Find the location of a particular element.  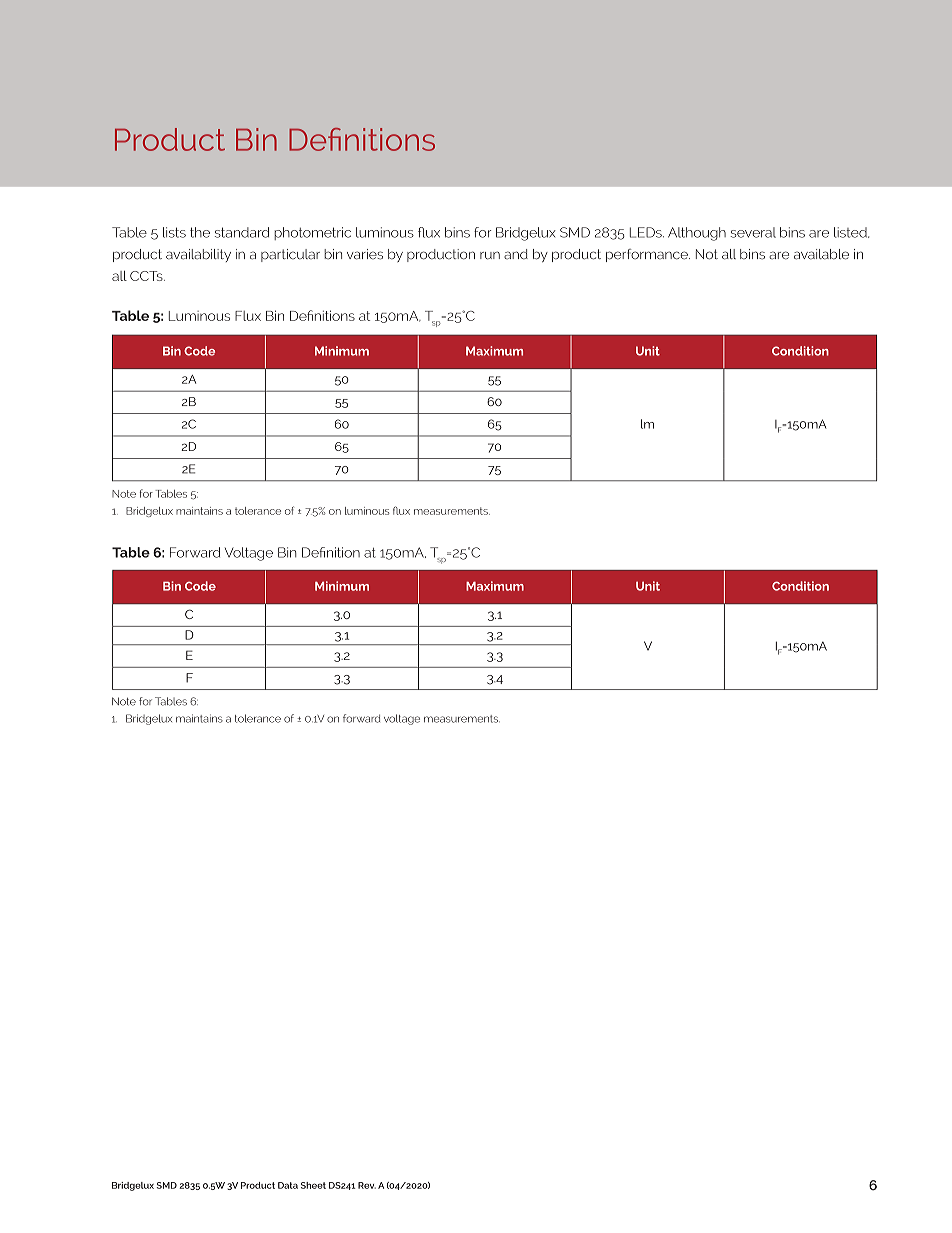

Data is located at coordinates (288, 1185).
